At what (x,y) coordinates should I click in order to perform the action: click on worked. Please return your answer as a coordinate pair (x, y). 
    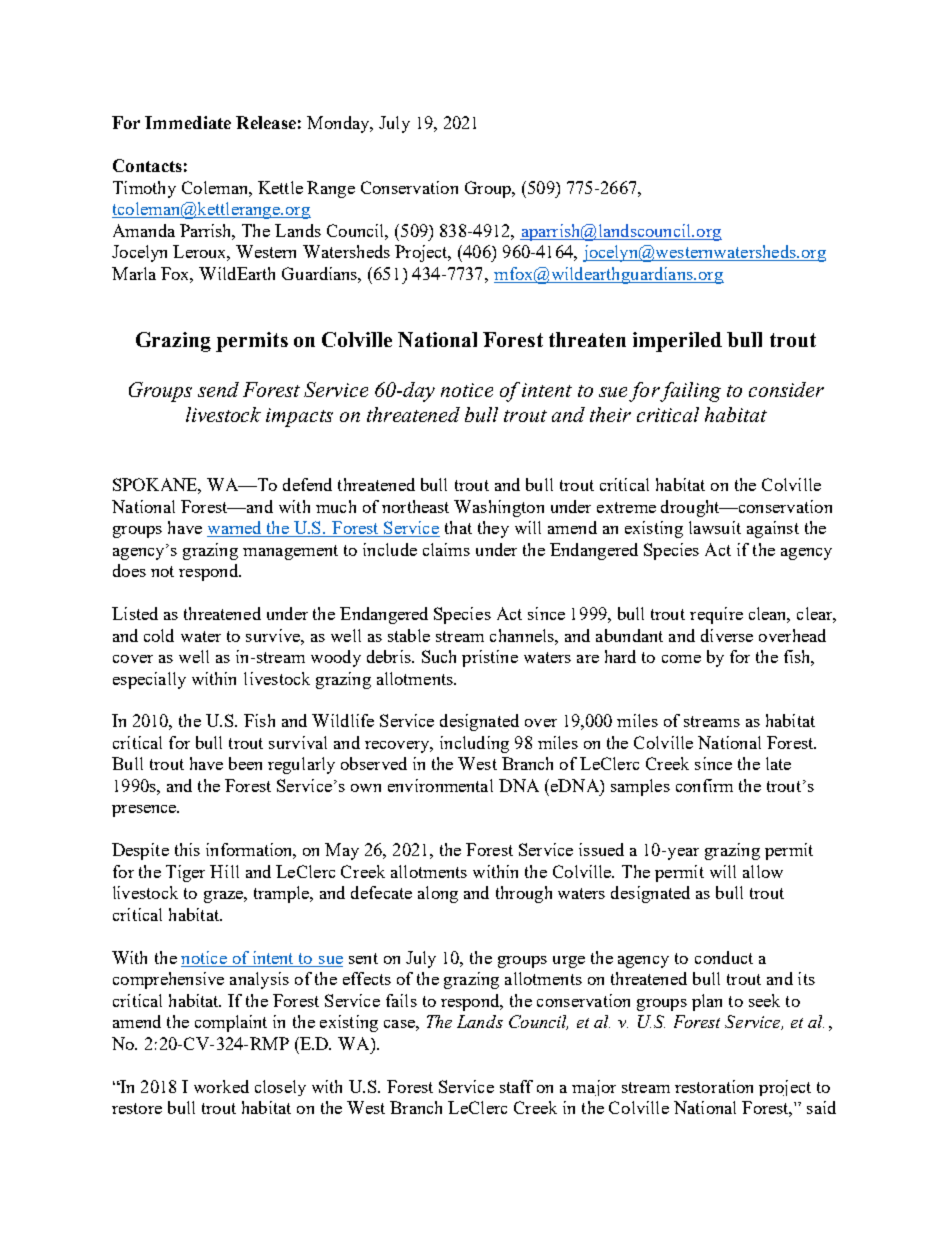
    Looking at the image, I should click on (221, 1086).
